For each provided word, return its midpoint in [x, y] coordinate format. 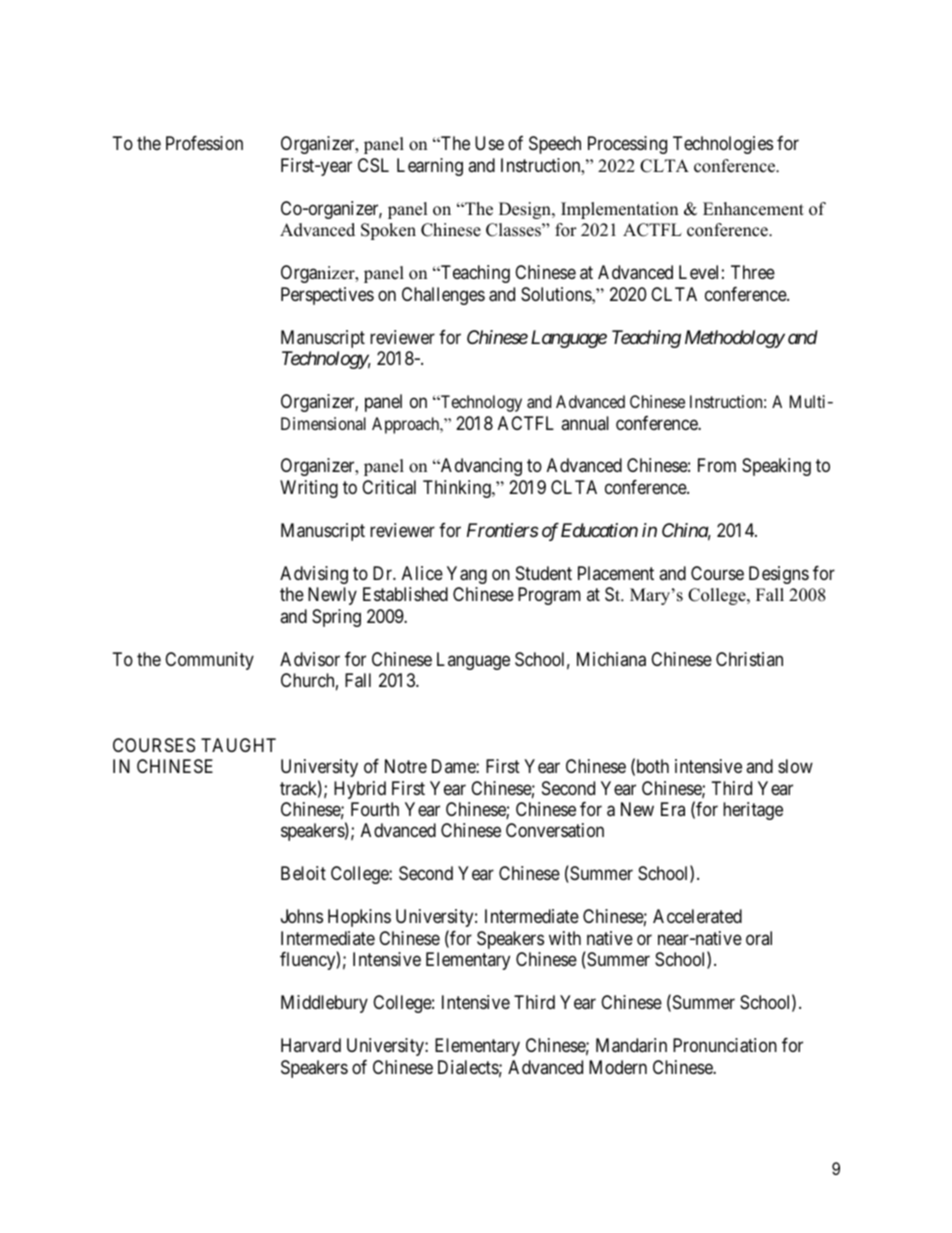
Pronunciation [725, 1045]
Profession [204, 143]
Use [489, 143]
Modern [618, 1067]
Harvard [311, 1045]
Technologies [723, 145]
